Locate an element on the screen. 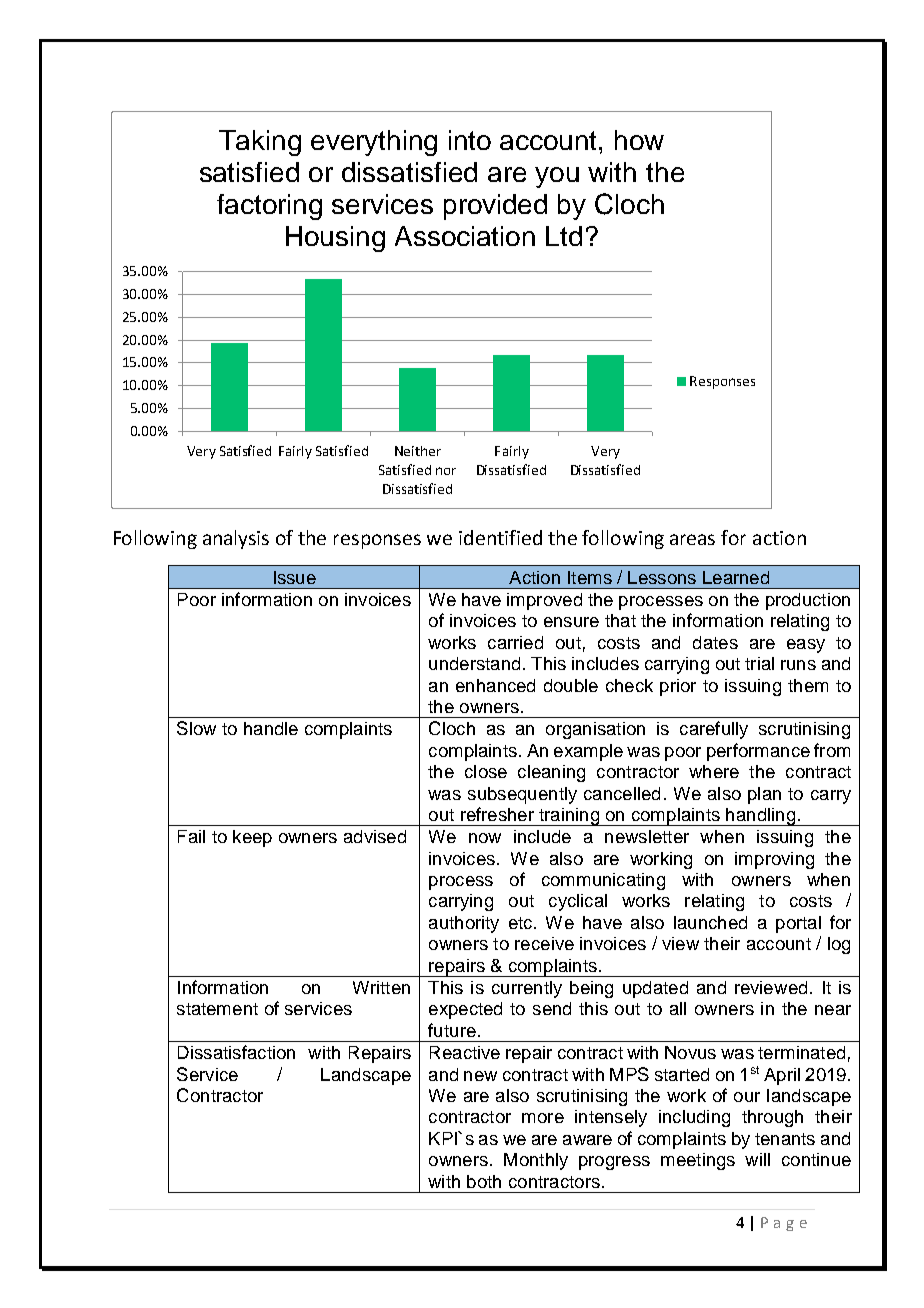  trial is located at coordinates (759, 663).
